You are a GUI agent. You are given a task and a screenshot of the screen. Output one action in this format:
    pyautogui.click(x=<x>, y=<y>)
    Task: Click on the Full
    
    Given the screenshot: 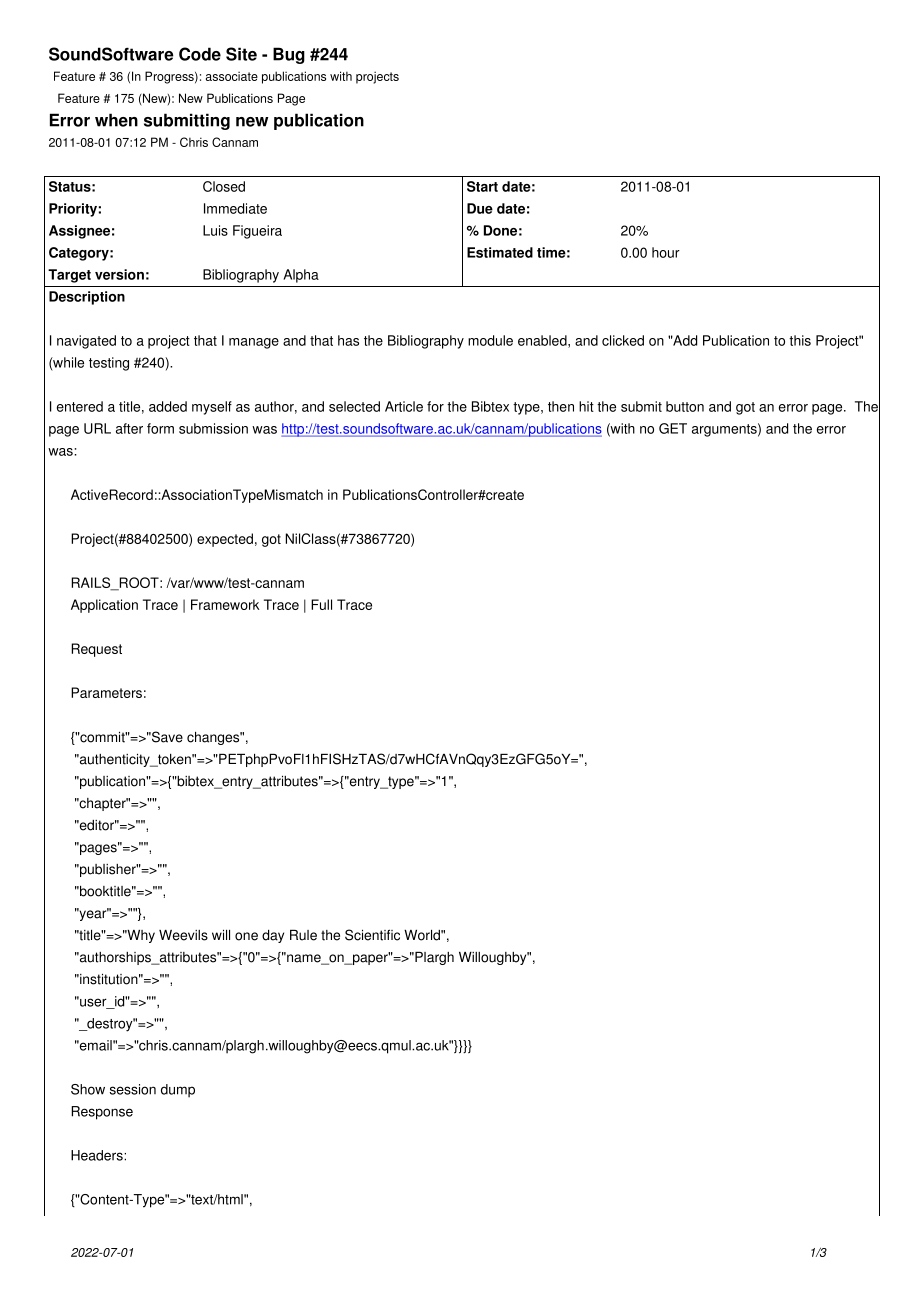 What is the action you would take?
    pyautogui.click(x=321, y=604)
